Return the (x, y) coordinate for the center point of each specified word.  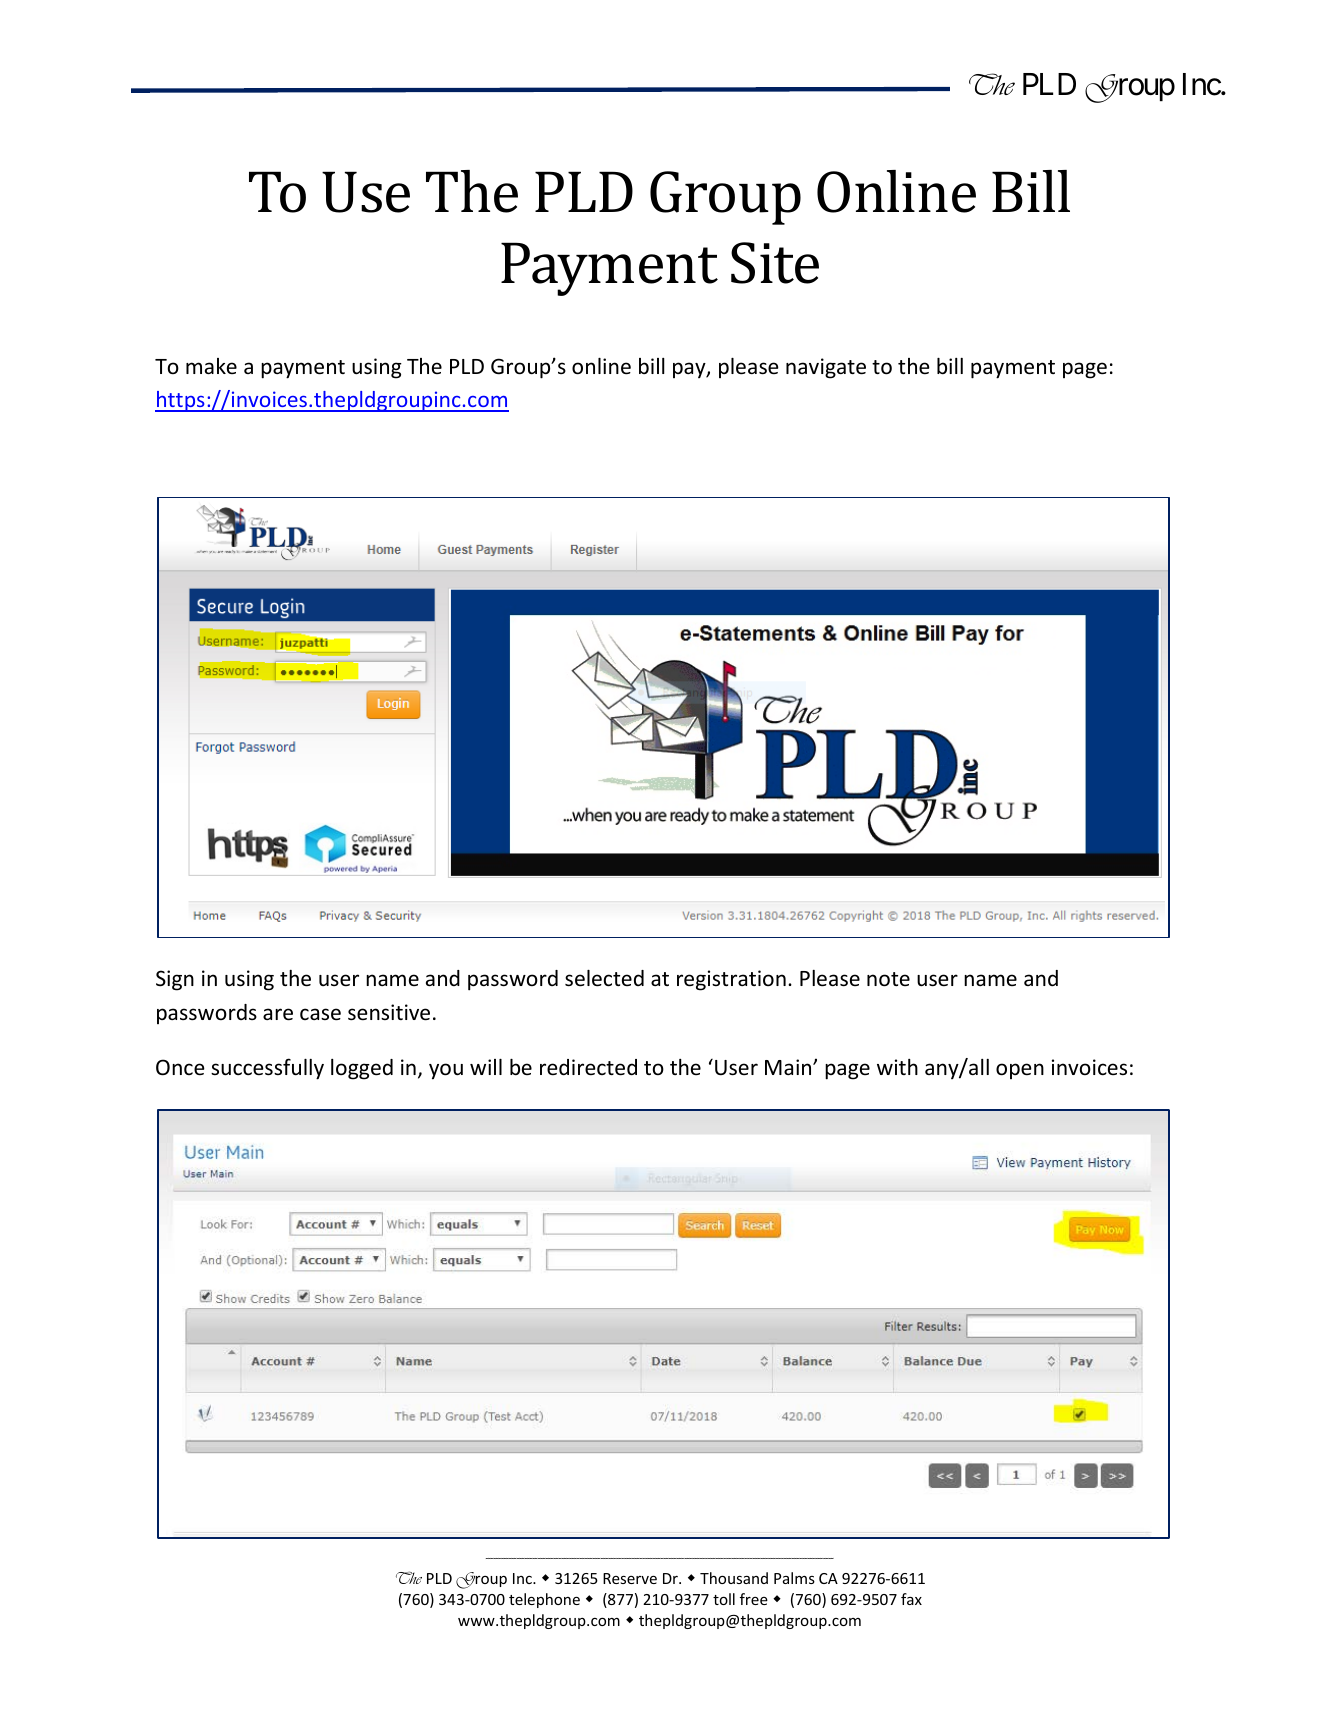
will (486, 1067)
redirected (588, 1067)
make (211, 366)
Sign (175, 980)
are (278, 1014)
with (897, 1067)
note (888, 979)
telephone (544, 1600)
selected (604, 978)
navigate (826, 368)
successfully (267, 1069)
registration (731, 980)
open (1020, 1071)
